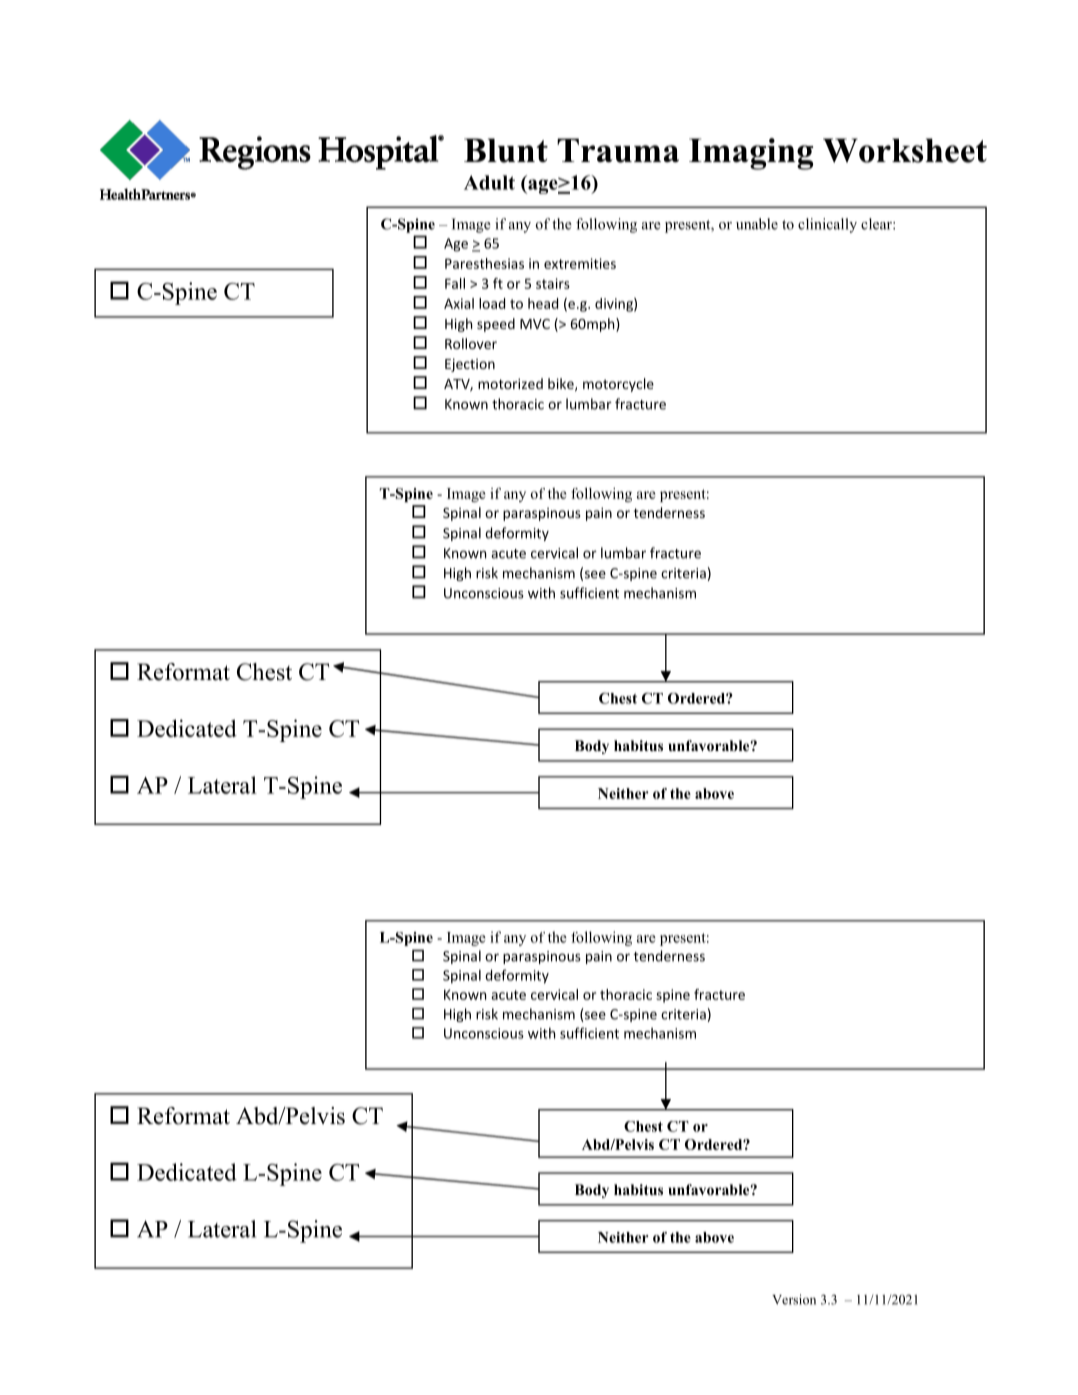 This image has width=1078, height=1395. Describe the element at coordinates (580, 263) in the image. I see `extremities` at that location.
